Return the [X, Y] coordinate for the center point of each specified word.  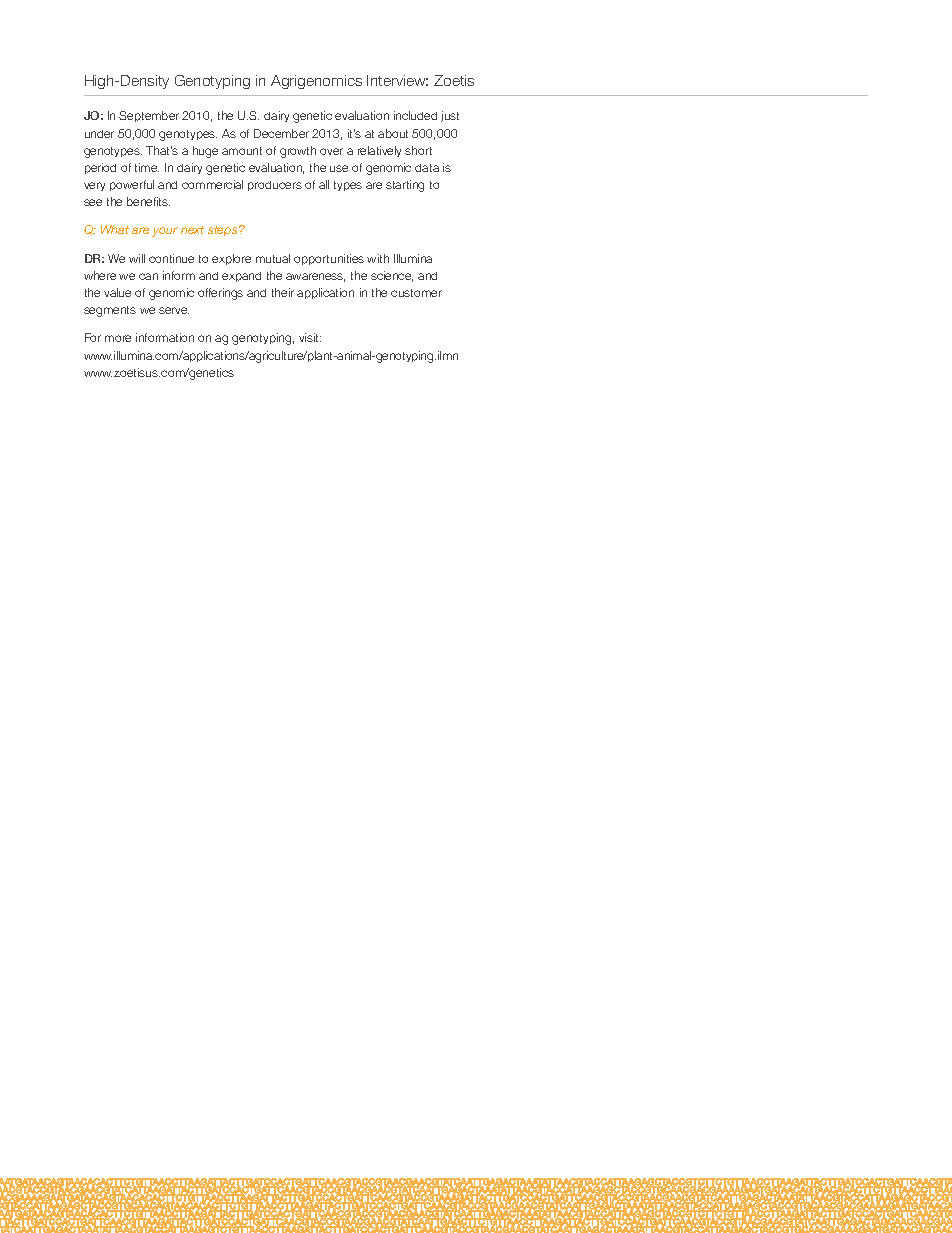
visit [310, 337]
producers [275, 186]
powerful [132, 185]
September [149, 116]
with [378, 258]
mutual [273, 258]
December [281, 133]
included [415, 115]
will [137, 258]
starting [405, 186]
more [118, 338]
